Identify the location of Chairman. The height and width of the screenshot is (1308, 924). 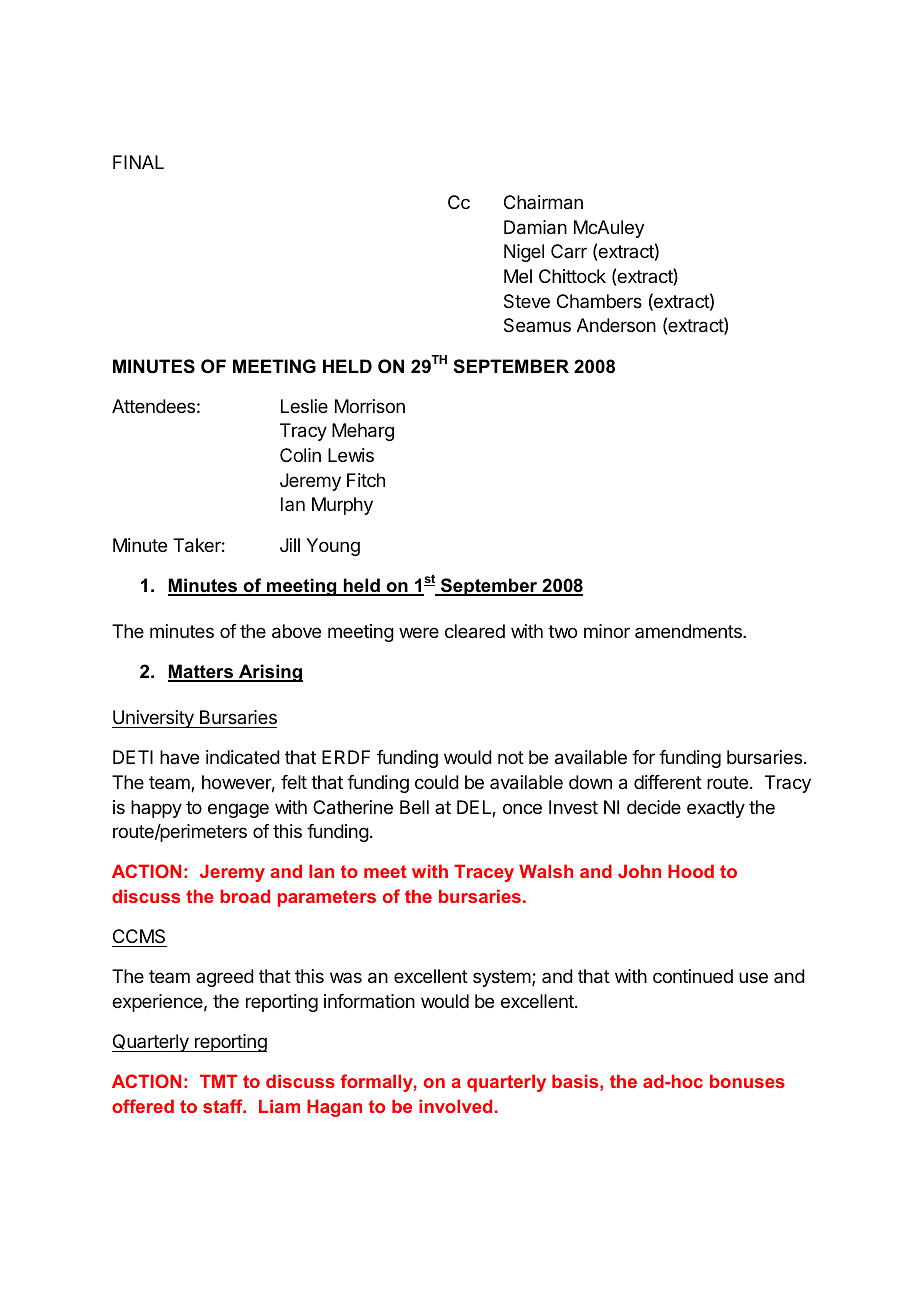
(543, 202).
